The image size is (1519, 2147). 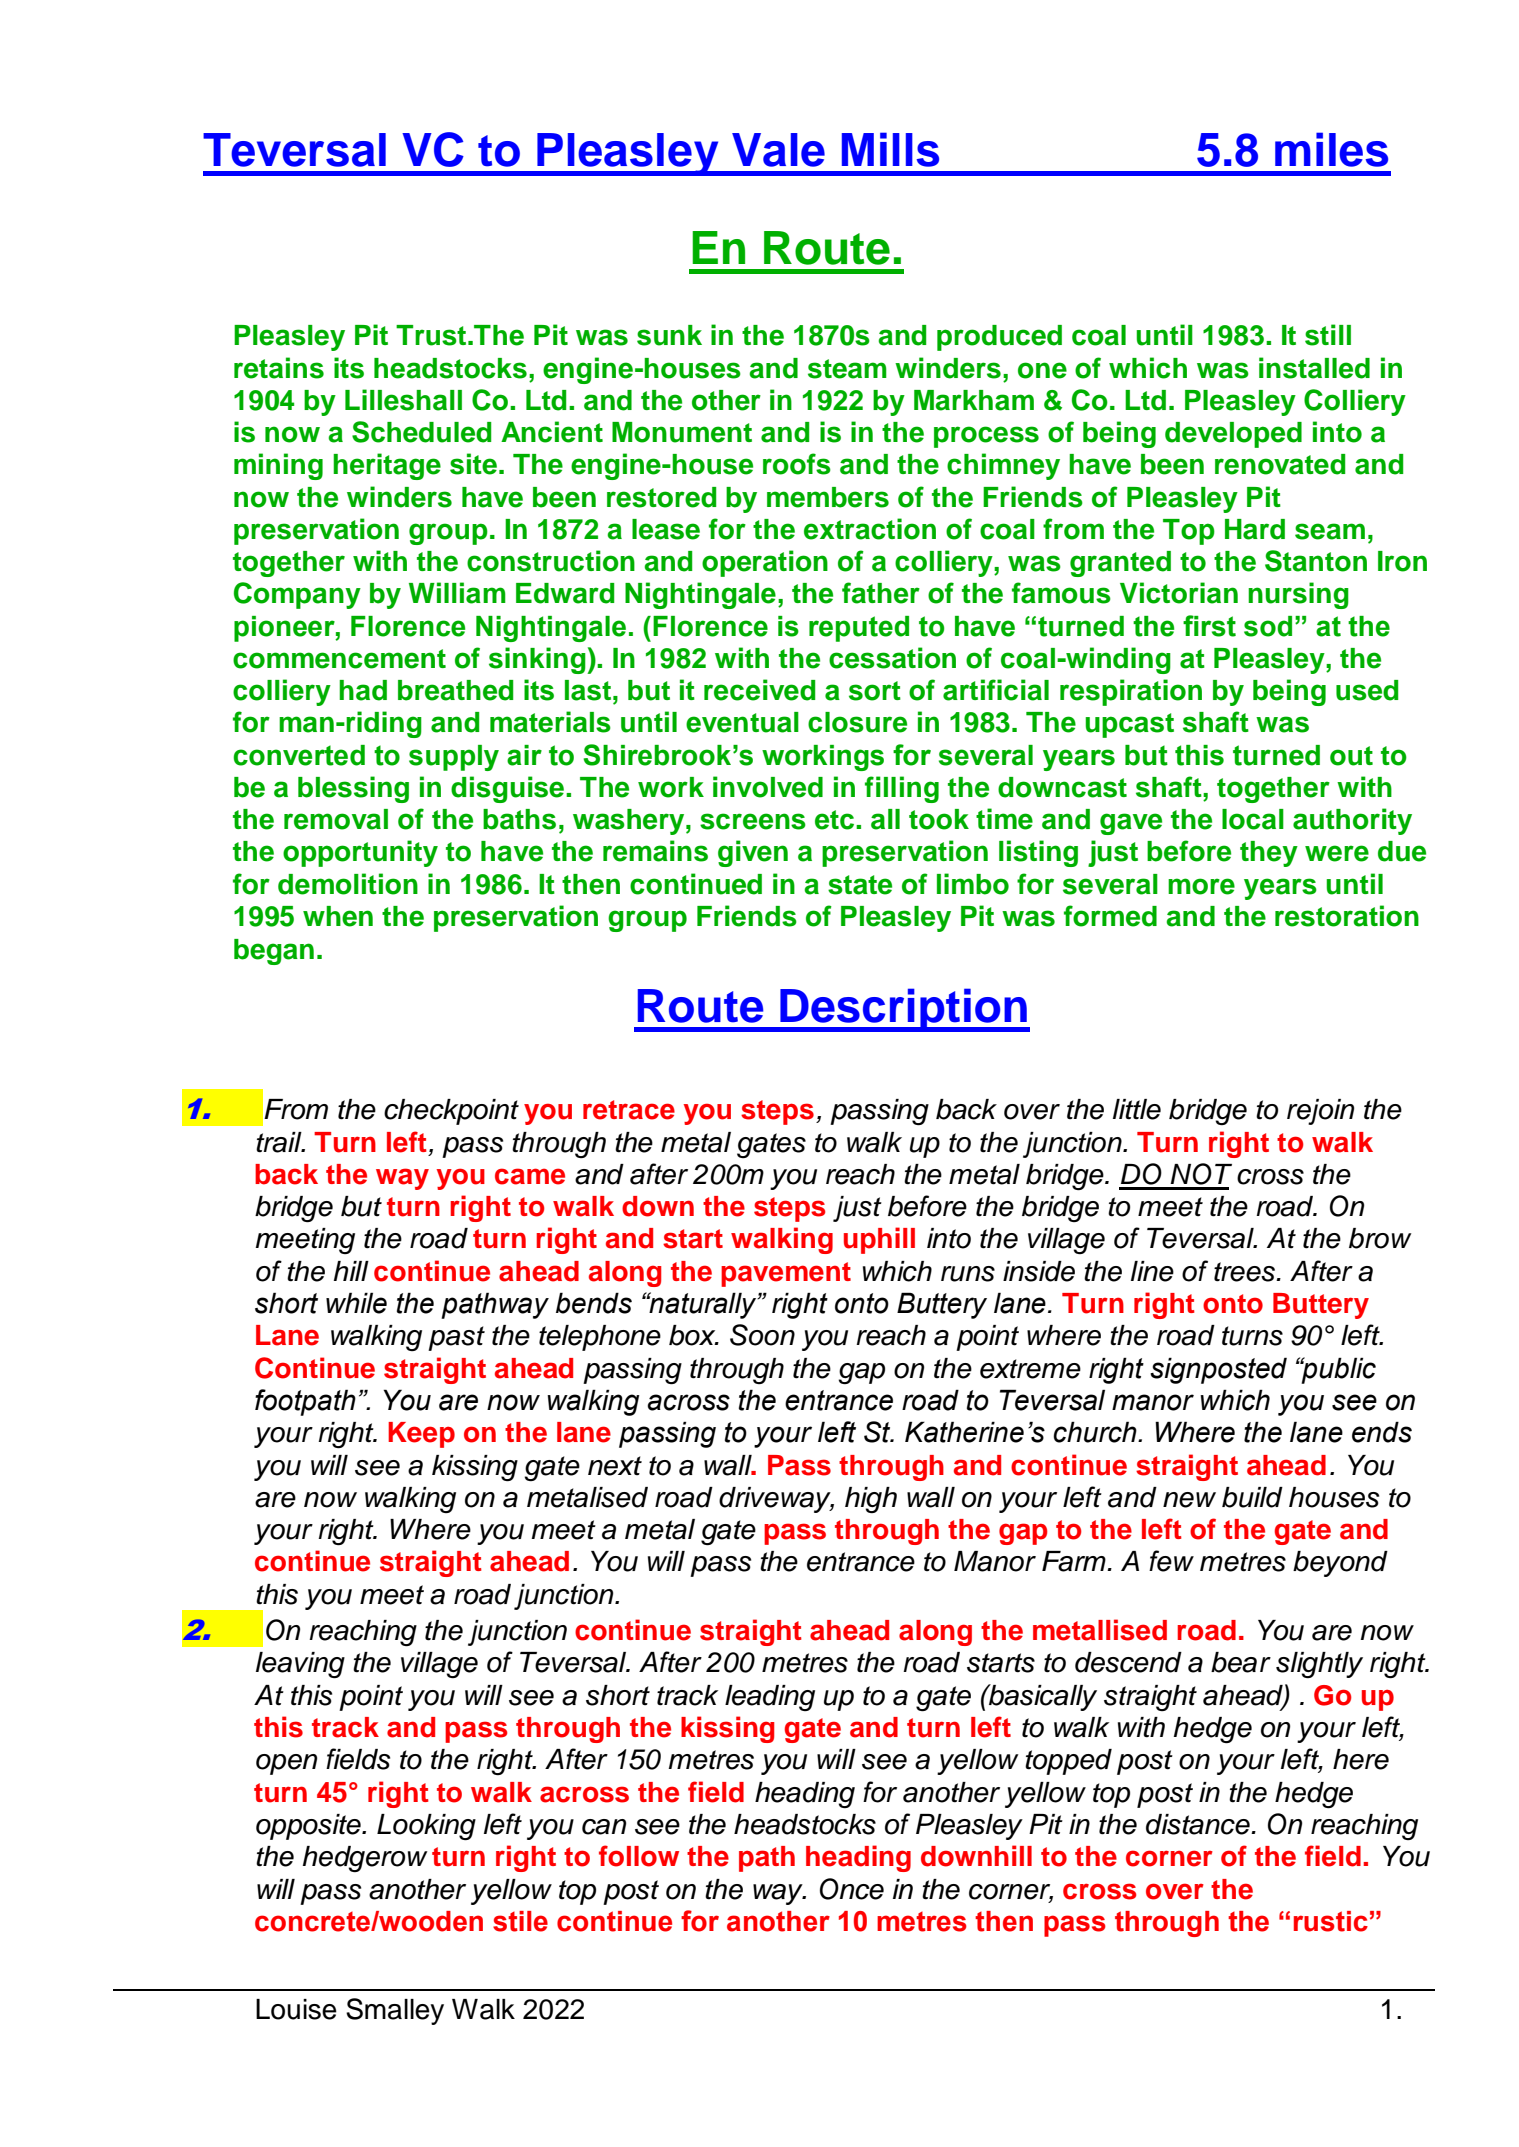 I want to click on Smalley, so click(x=395, y=2011).
